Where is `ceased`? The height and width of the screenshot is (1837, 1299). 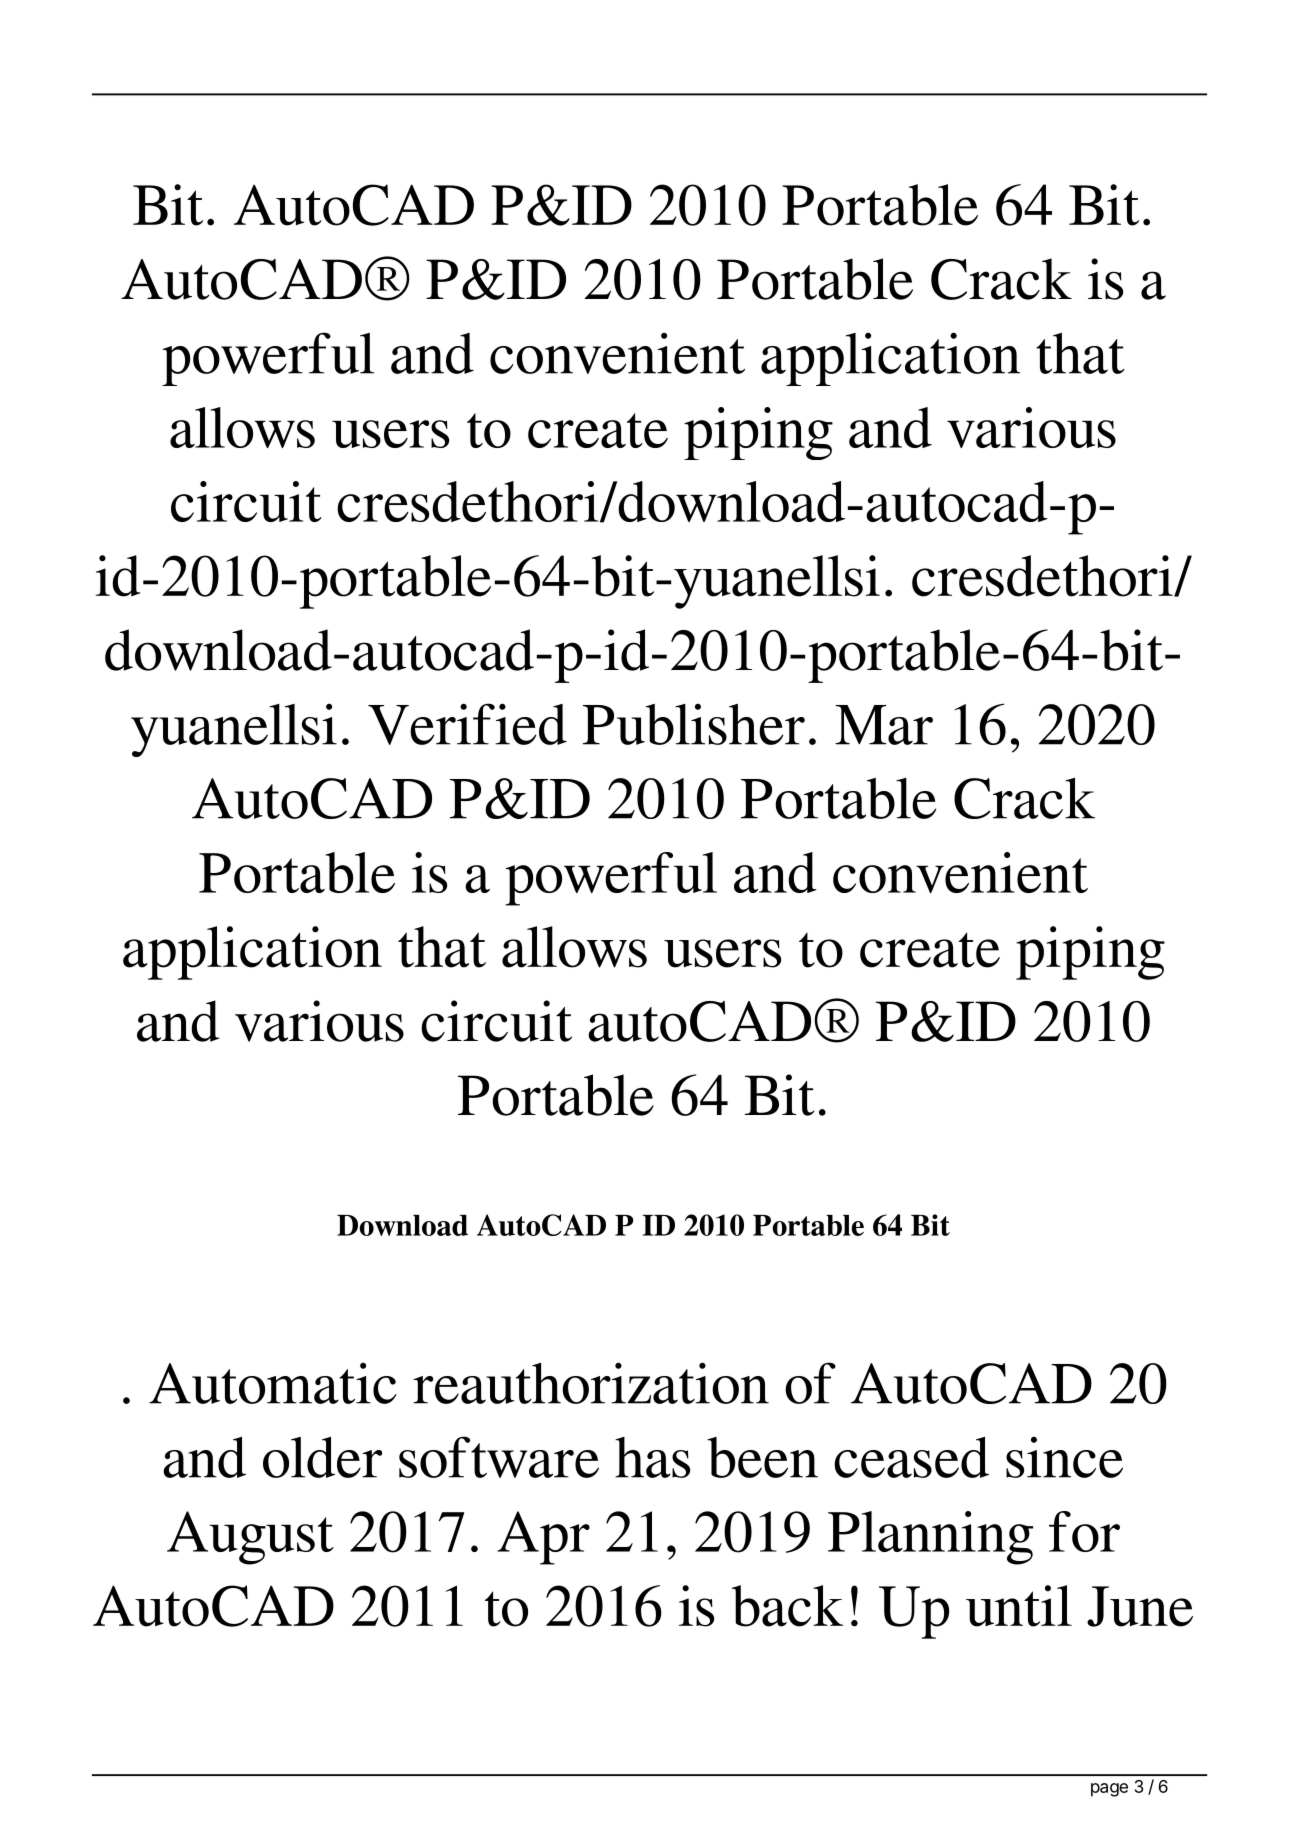
ceased is located at coordinates (911, 1457).
